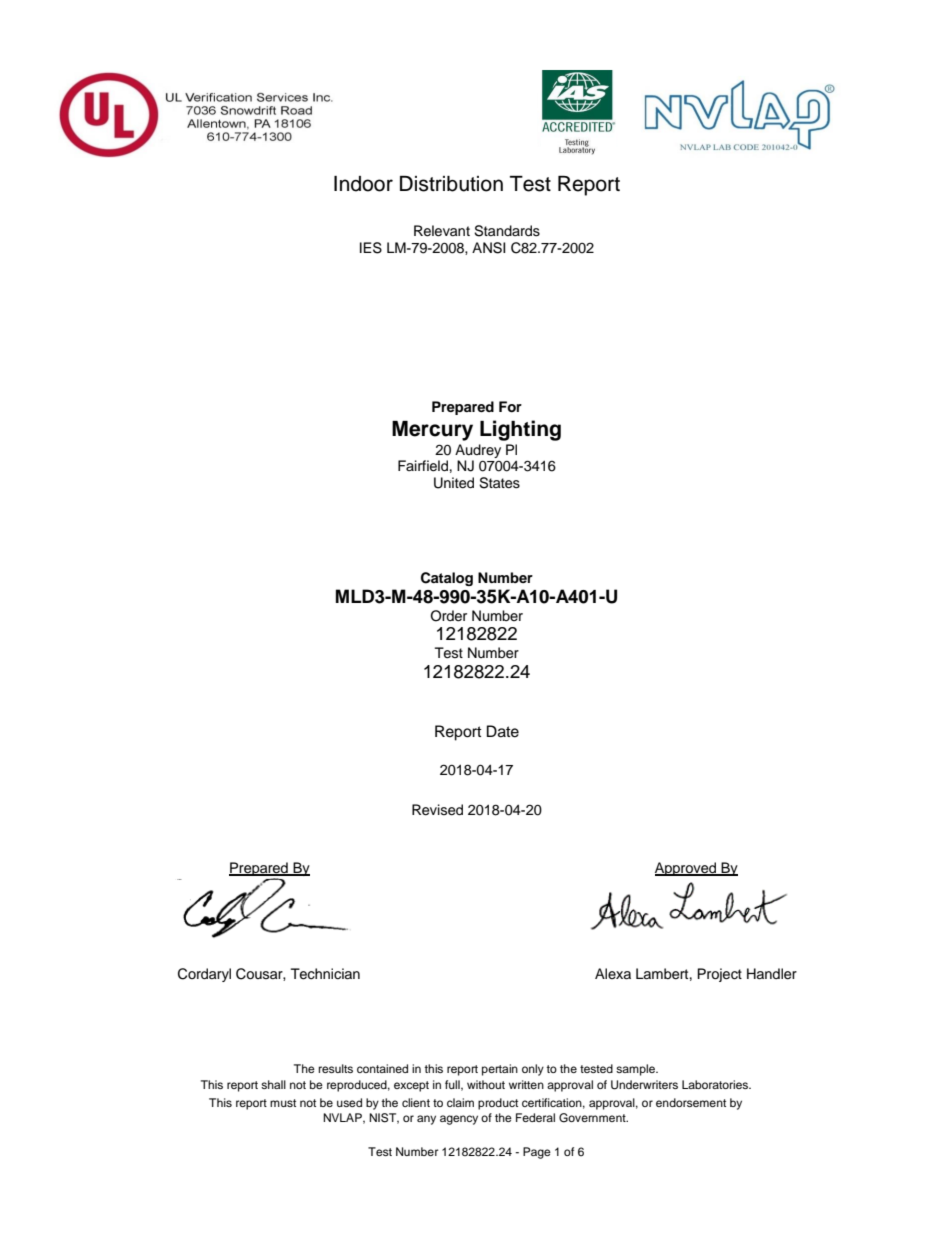  I want to click on endorsement, so click(691, 1102).
